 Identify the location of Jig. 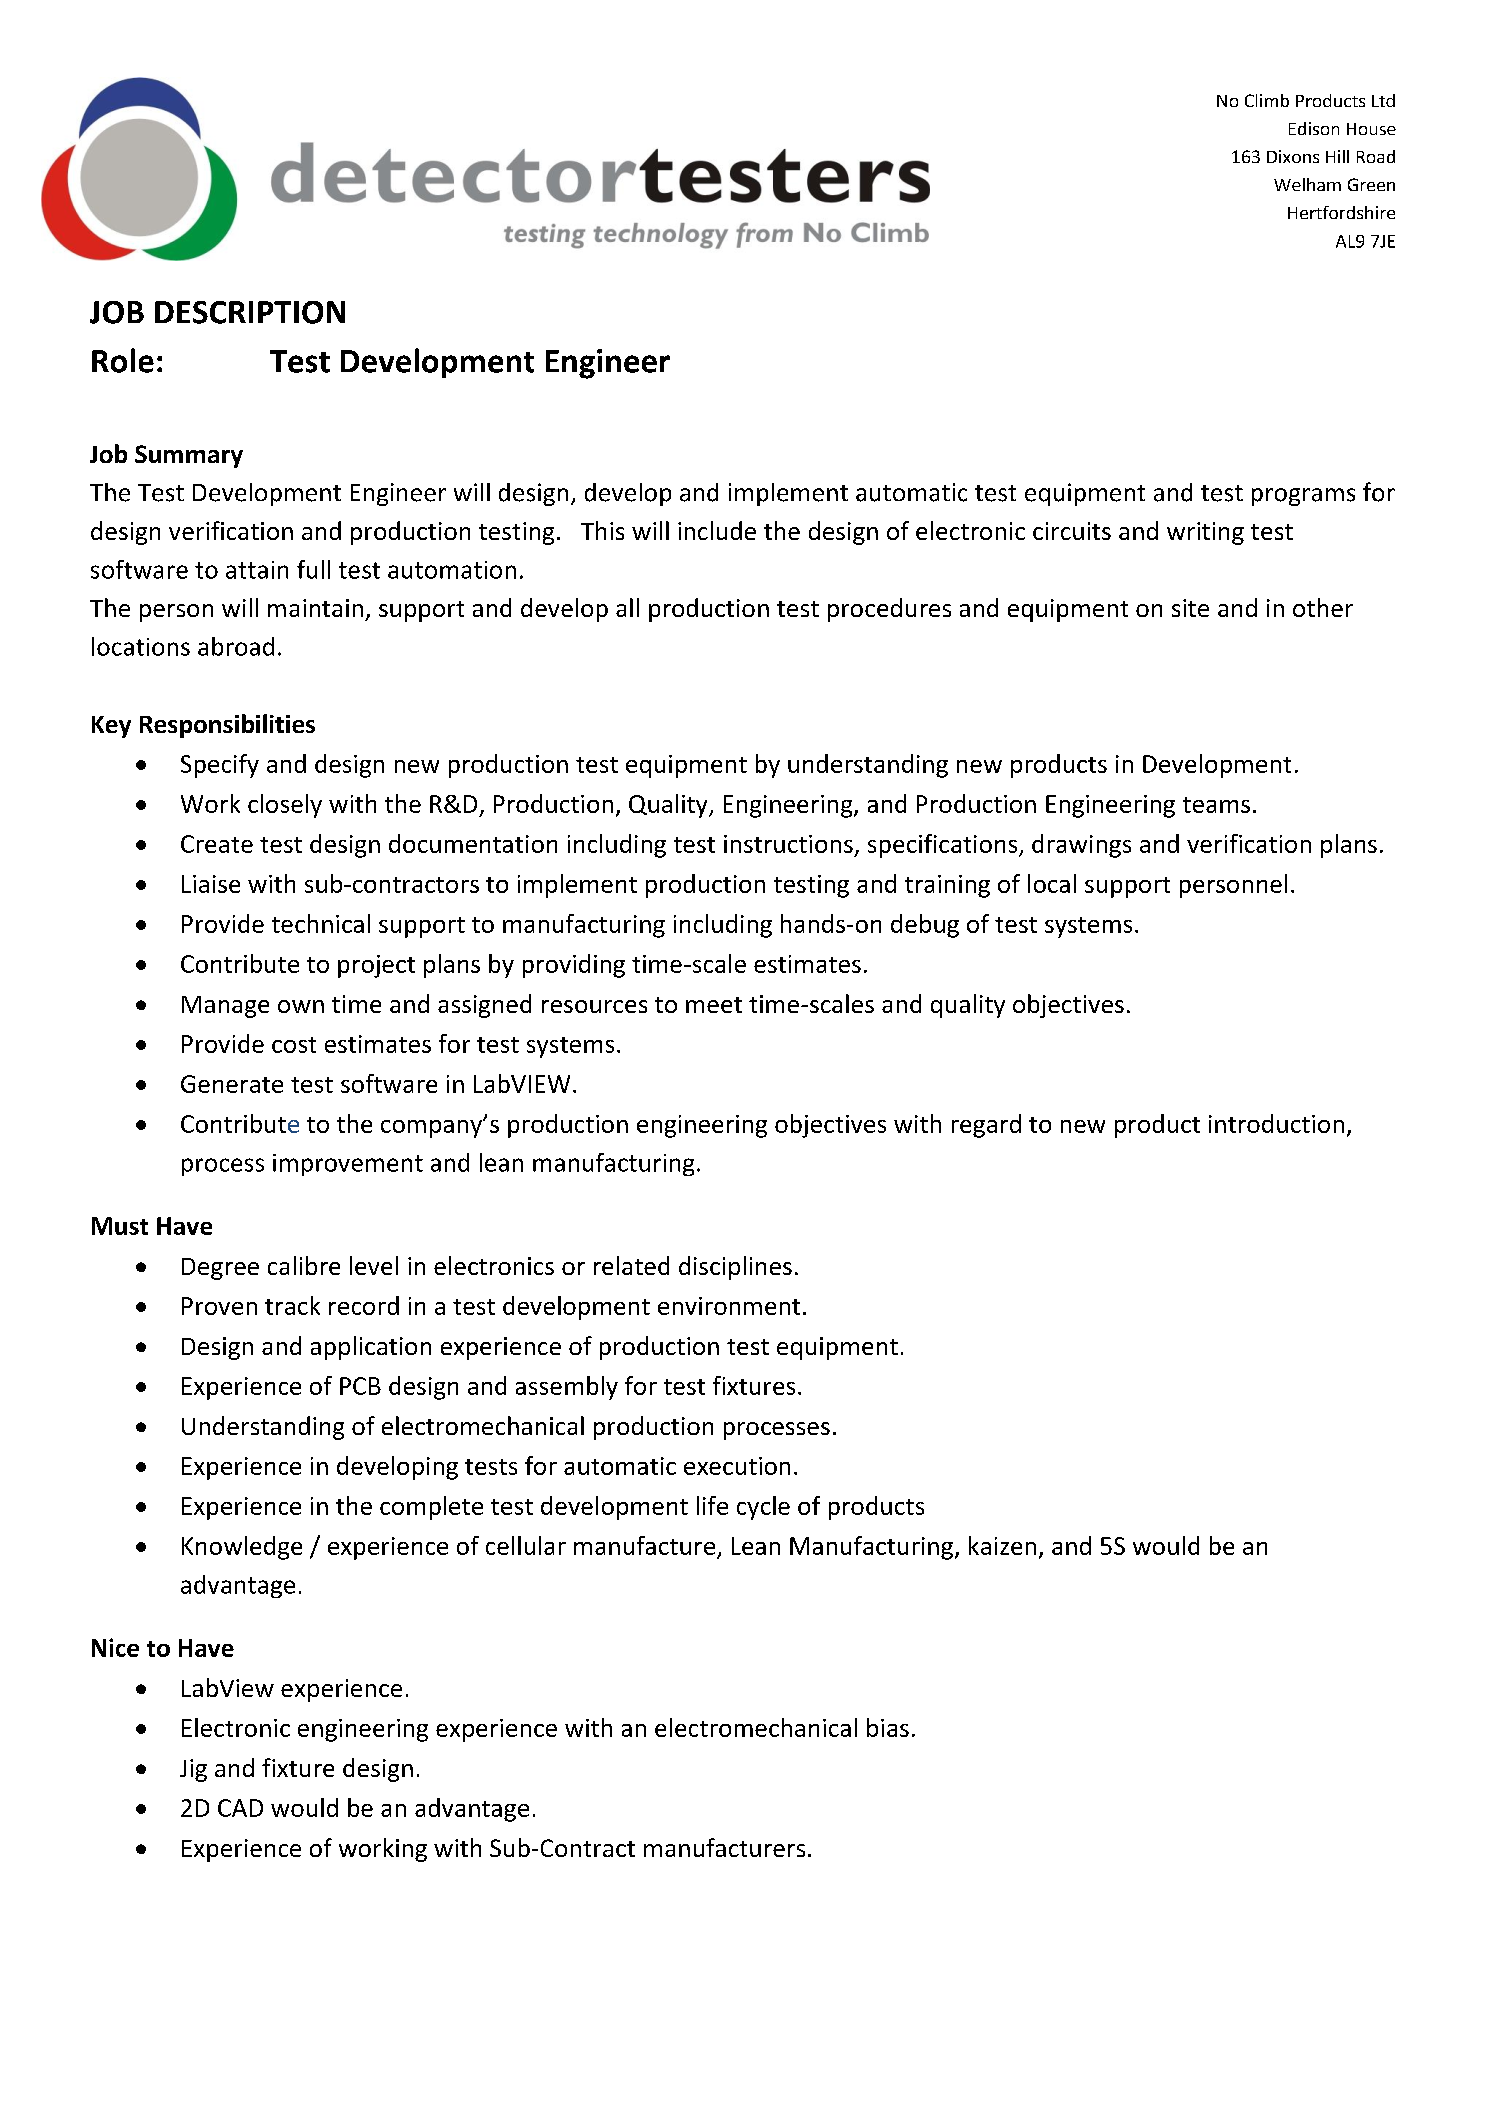
(193, 1770).
